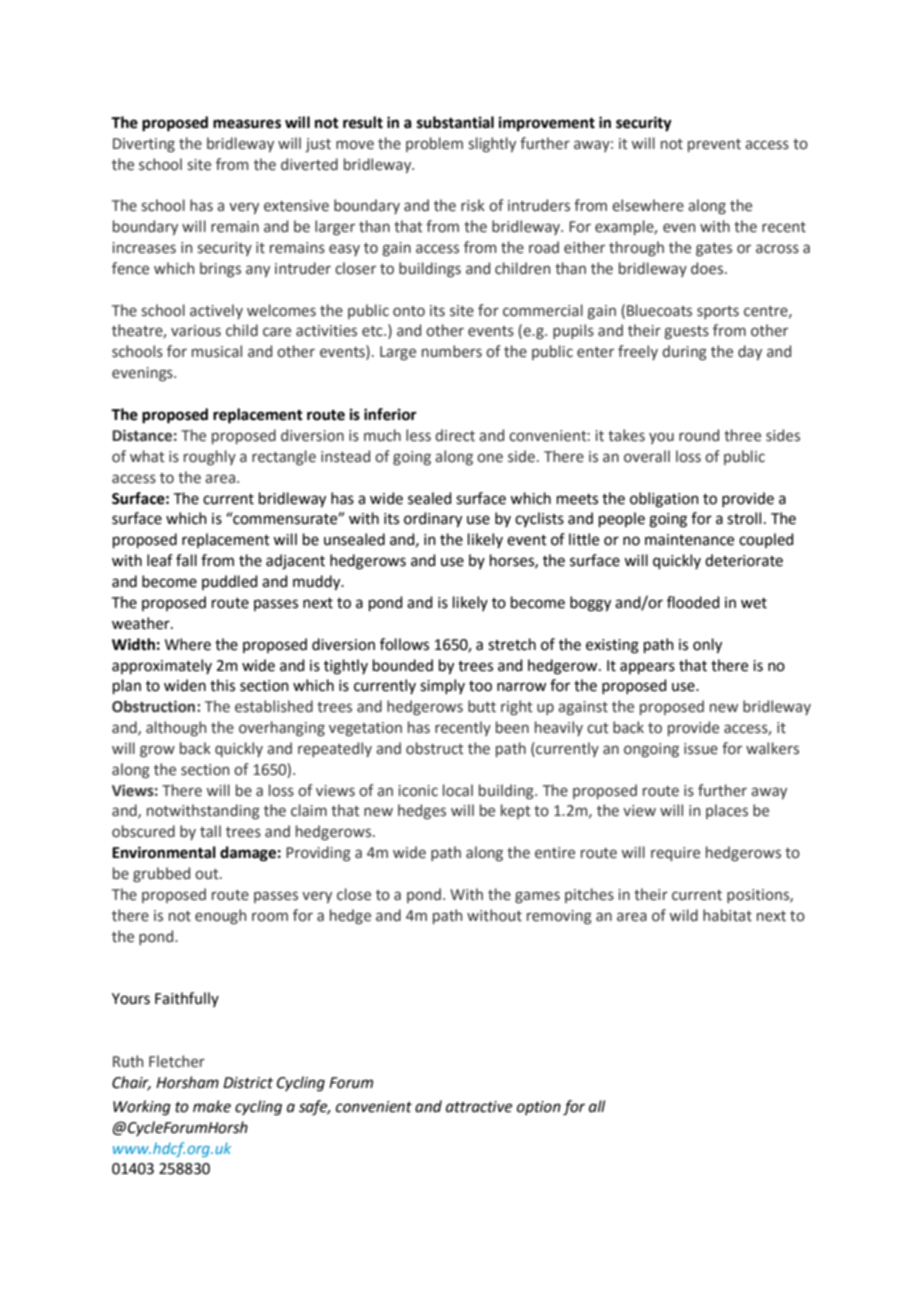 The image size is (924, 1308). I want to click on gates, so click(714, 249).
